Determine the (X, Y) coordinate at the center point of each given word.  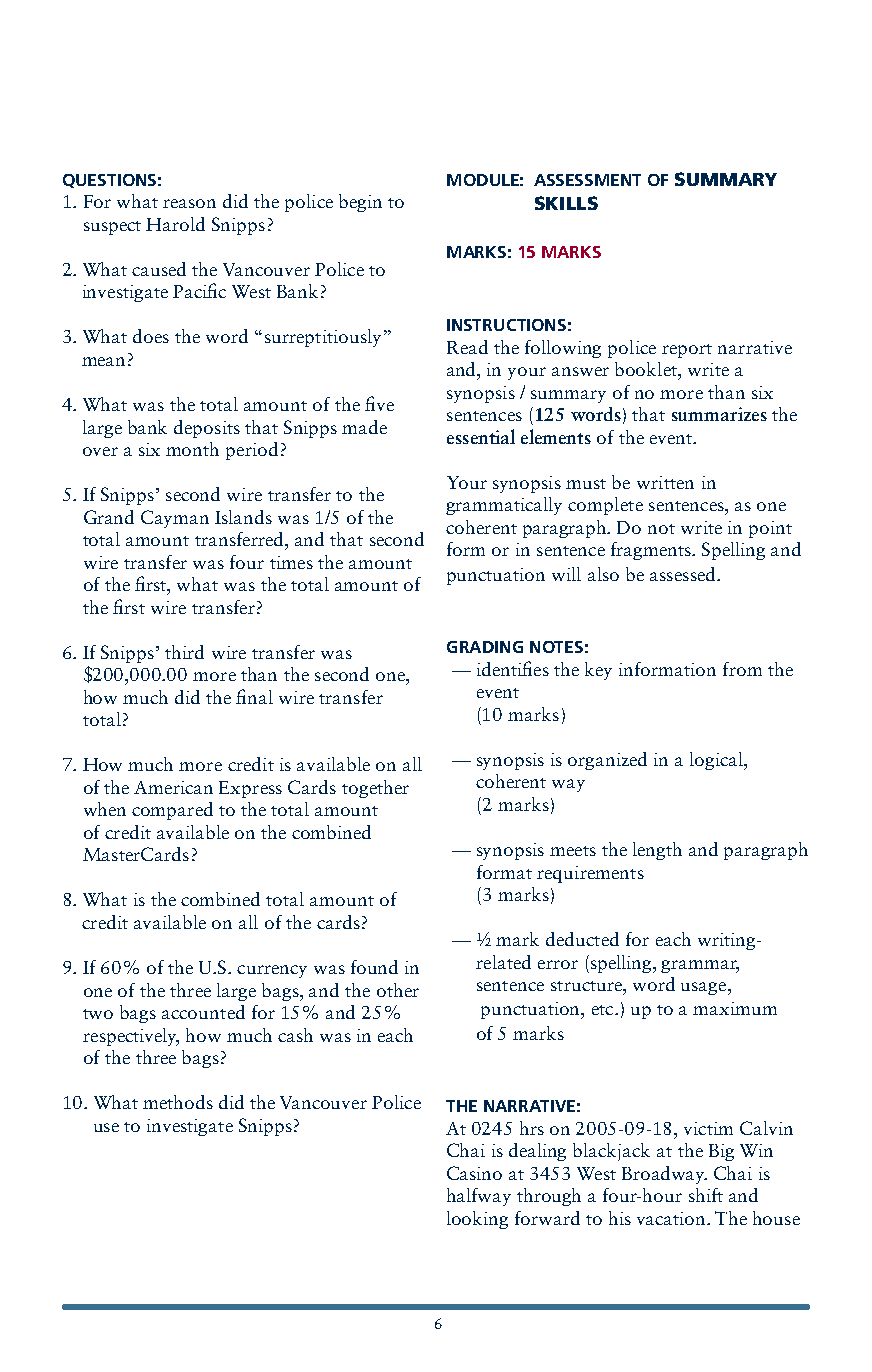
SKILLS (566, 203)
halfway (479, 1197)
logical (717, 761)
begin (360, 203)
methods (178, 1102)
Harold (175, 224)
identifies (513, 668)
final (254, 696)
